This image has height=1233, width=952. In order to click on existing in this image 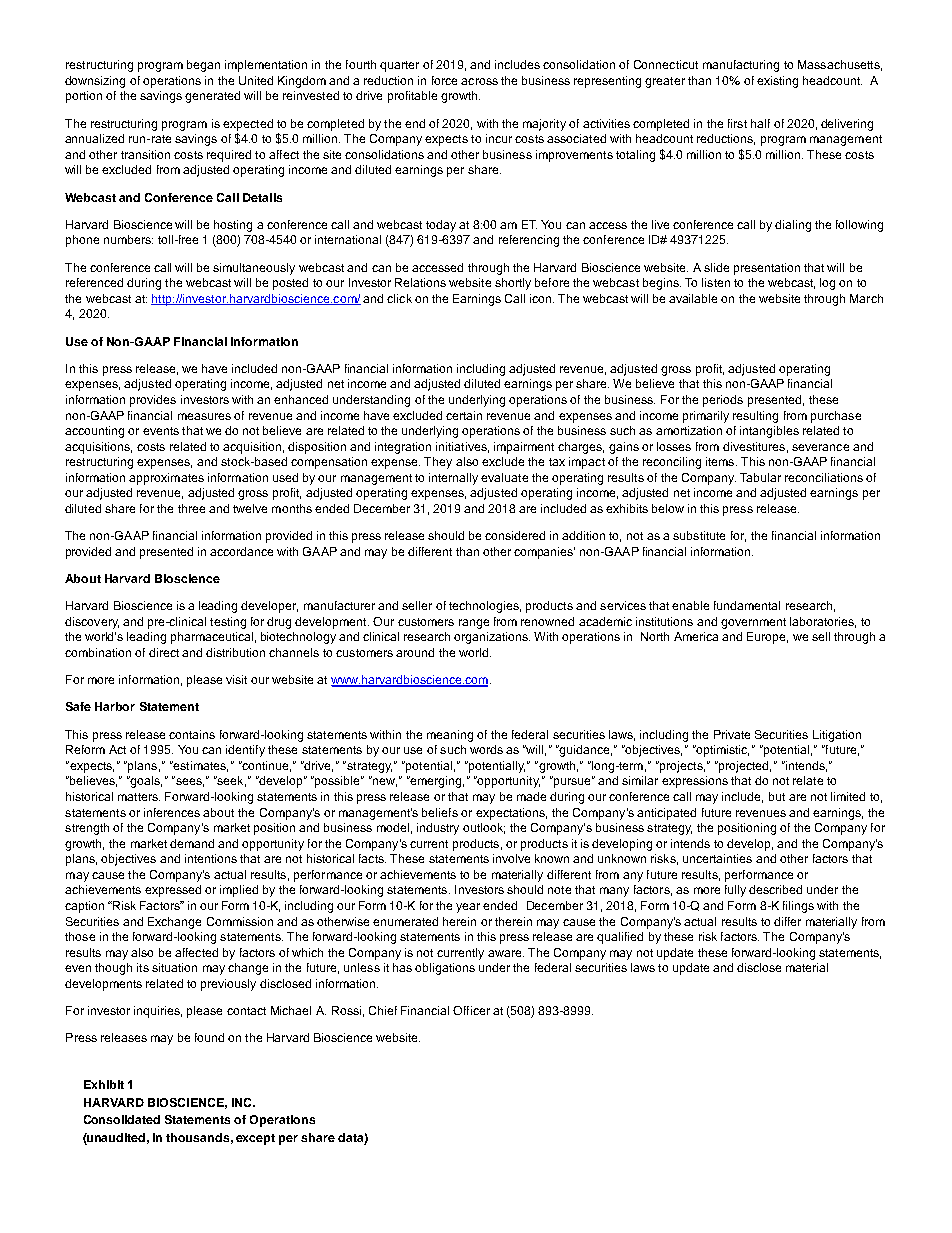, I will do `click(777, 82)`.
